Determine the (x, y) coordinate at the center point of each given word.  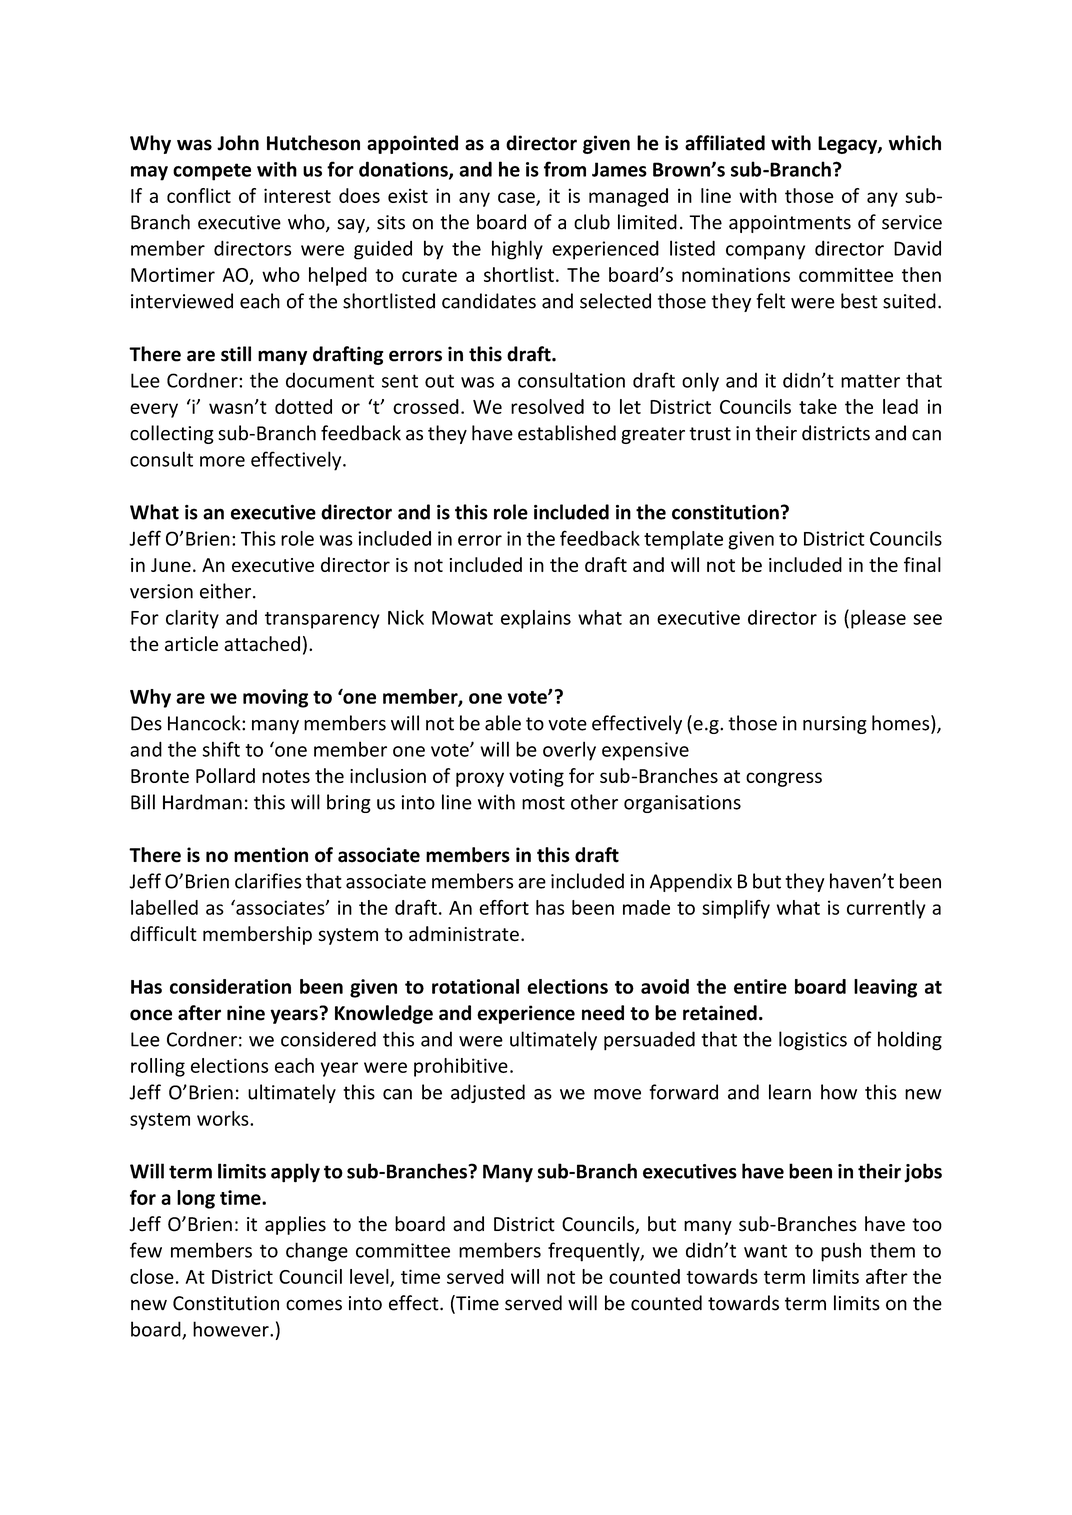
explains (536, 619)
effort (504, 907)
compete (212, 172)
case (517, 198)
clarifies (268, 881)
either (227, 591)
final (922, 564)
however (232, 1329)
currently (886, 909)
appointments (790, 224)
